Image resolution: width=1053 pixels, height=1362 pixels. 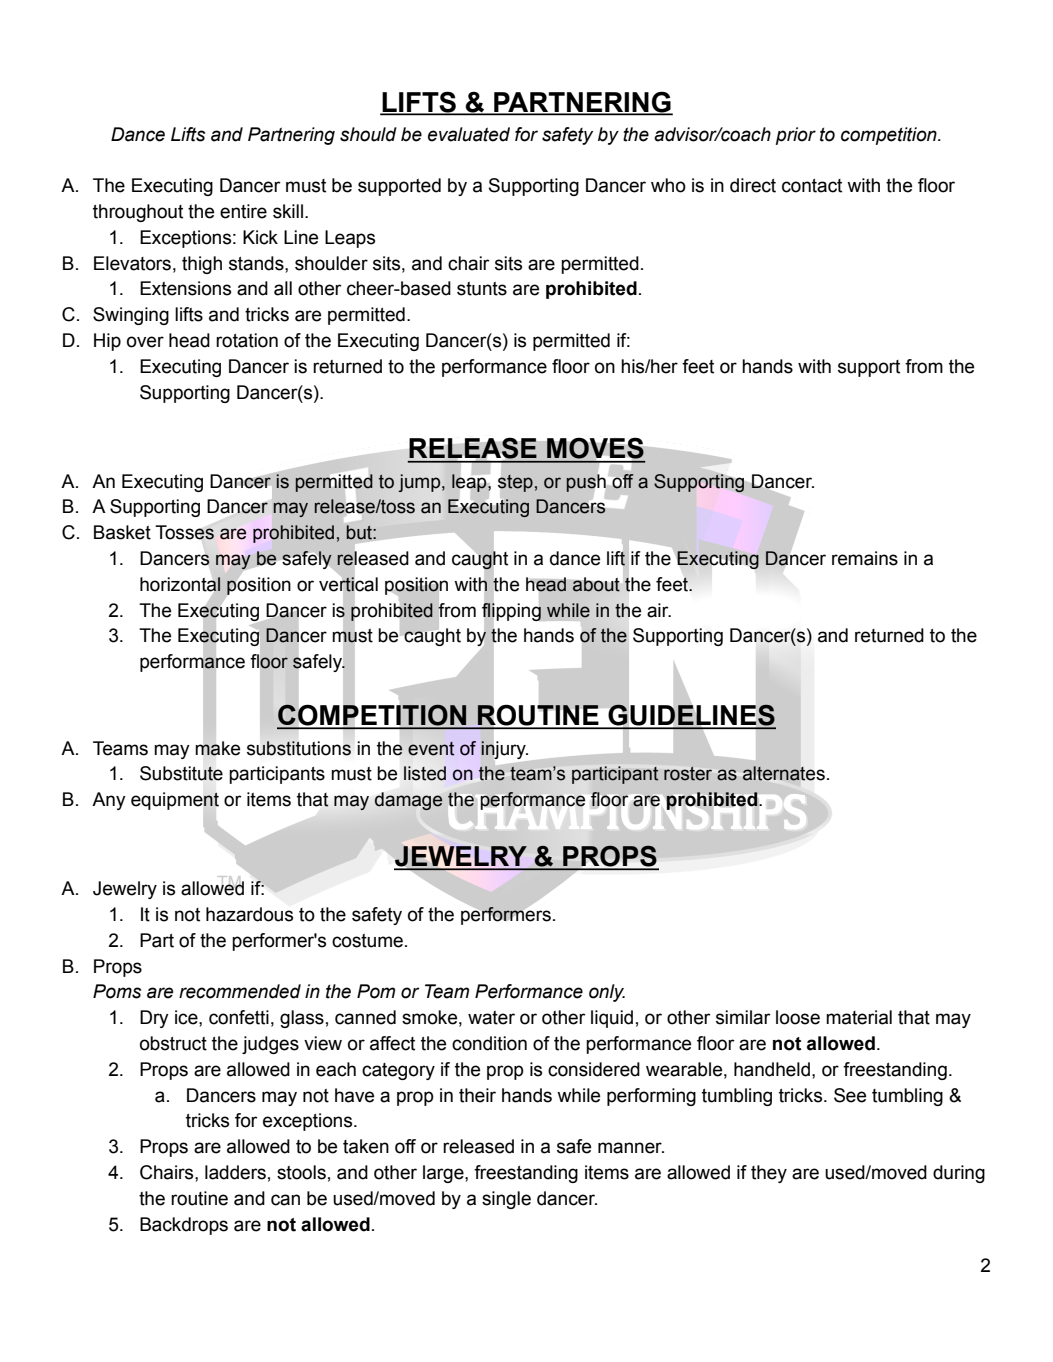 I want to click on entire, so click(x=243, y=211).
